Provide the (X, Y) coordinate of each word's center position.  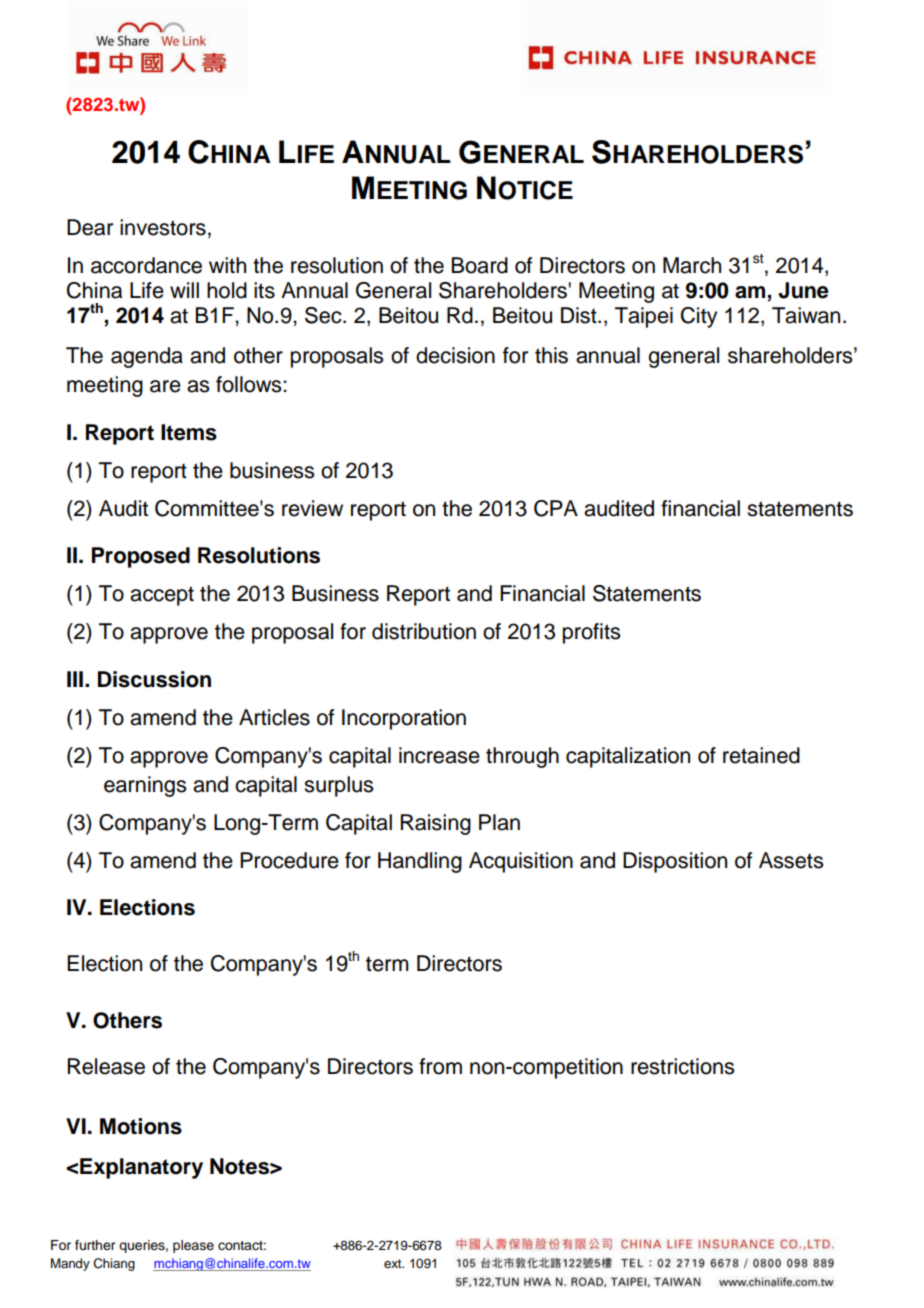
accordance (146, 265)
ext (394, 1263)
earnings (145, 786)
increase (439, 755)
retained (761, 755)
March (692, 265)
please (193, 1246)
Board (480, 265)
